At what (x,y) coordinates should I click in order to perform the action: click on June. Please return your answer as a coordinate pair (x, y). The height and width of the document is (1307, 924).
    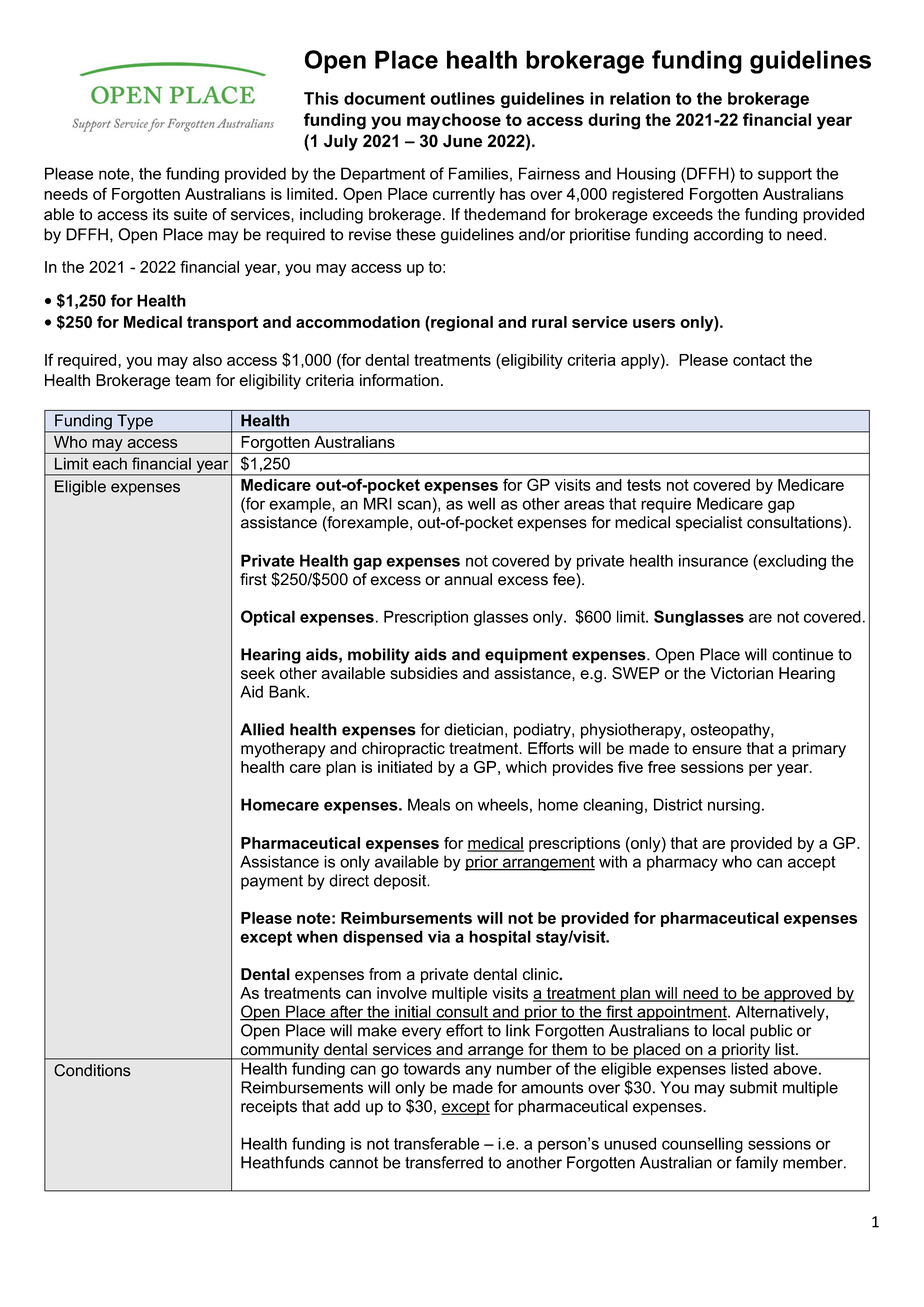
    Looking at the image, I should click on (462, 141).
